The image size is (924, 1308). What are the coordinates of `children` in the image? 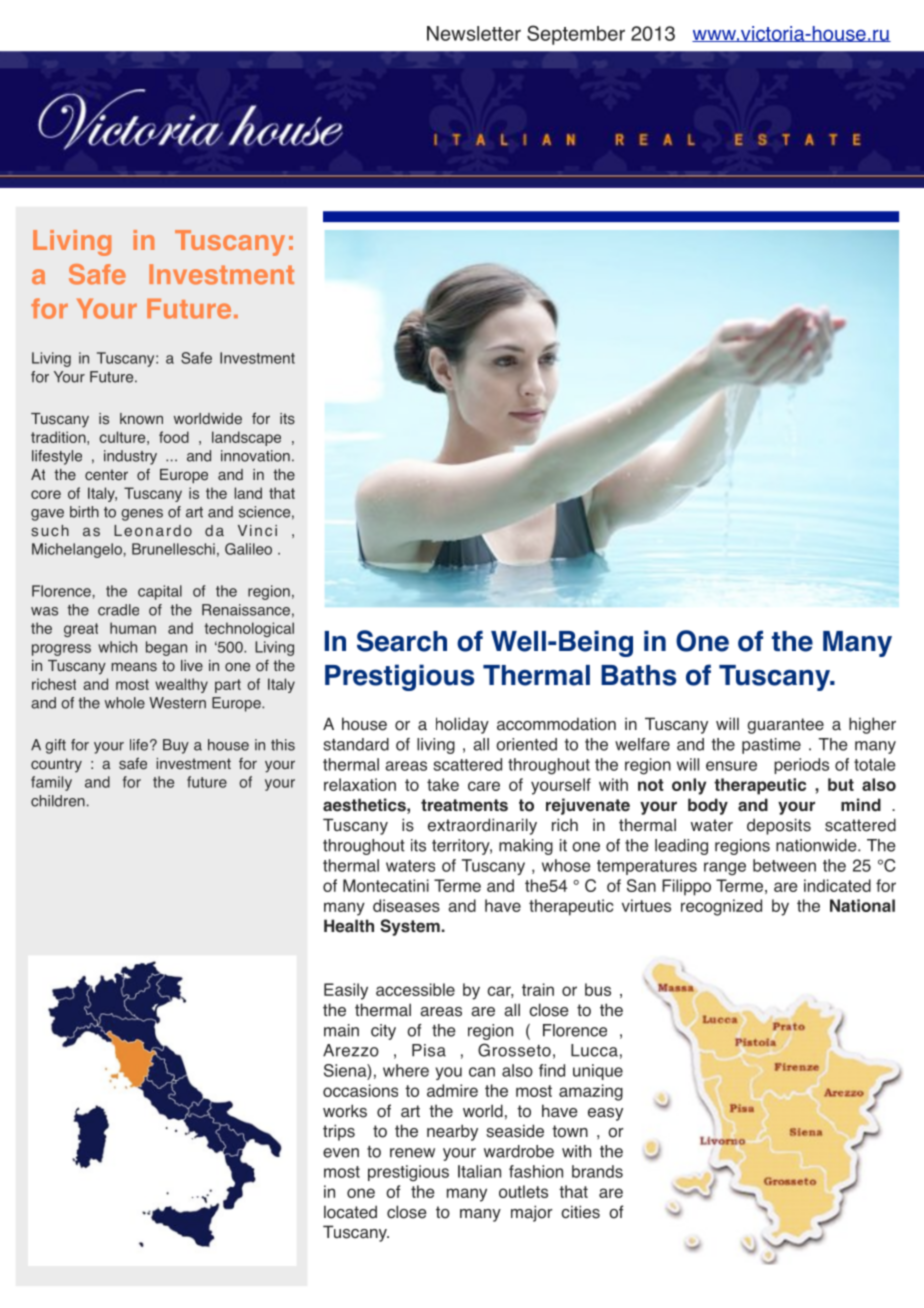 It's located at (58, 801).
